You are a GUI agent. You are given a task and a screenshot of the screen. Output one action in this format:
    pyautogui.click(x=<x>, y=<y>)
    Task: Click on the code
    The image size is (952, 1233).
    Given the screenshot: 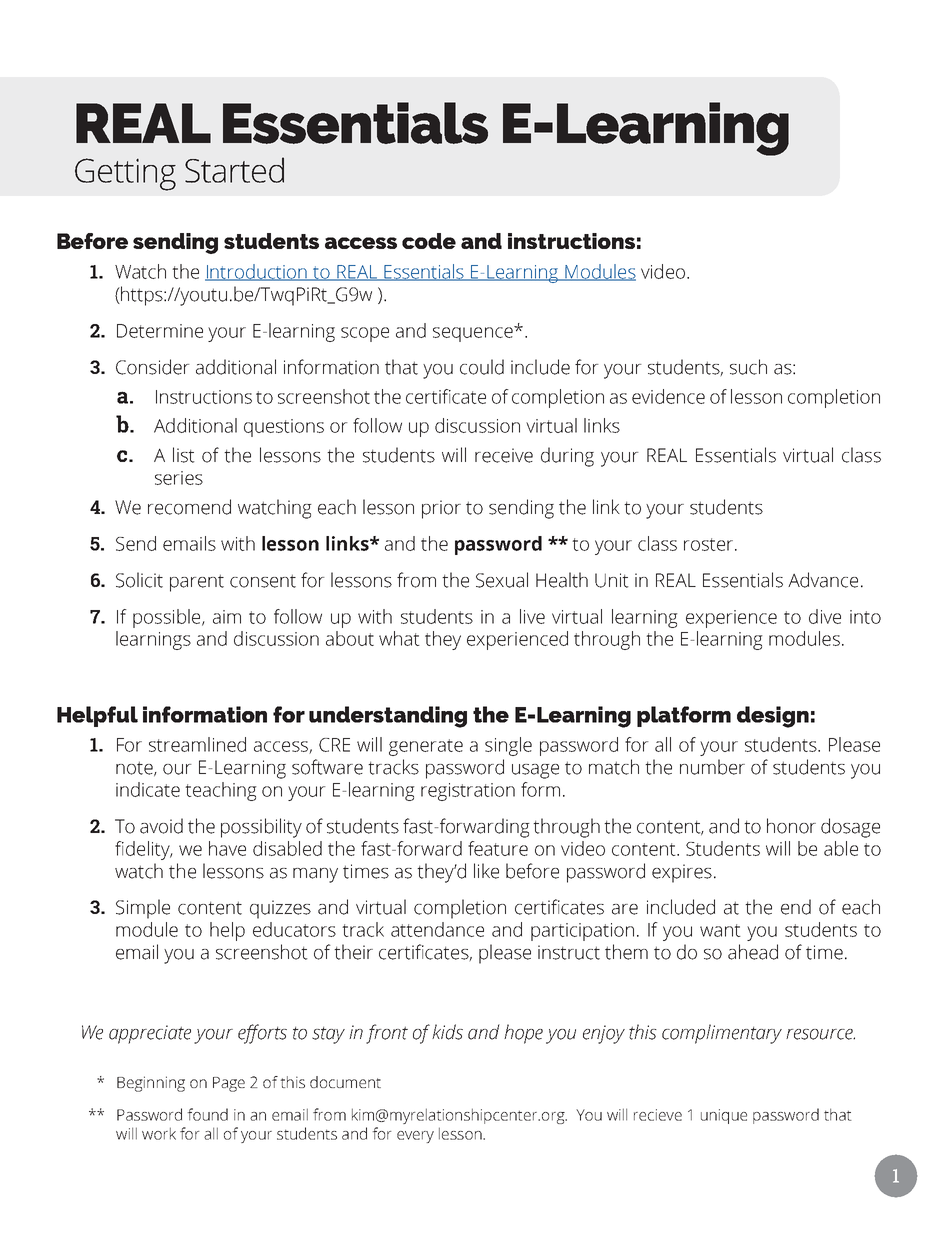 What is the action you would take?
    pyautogui.click(x=429, y=241)
